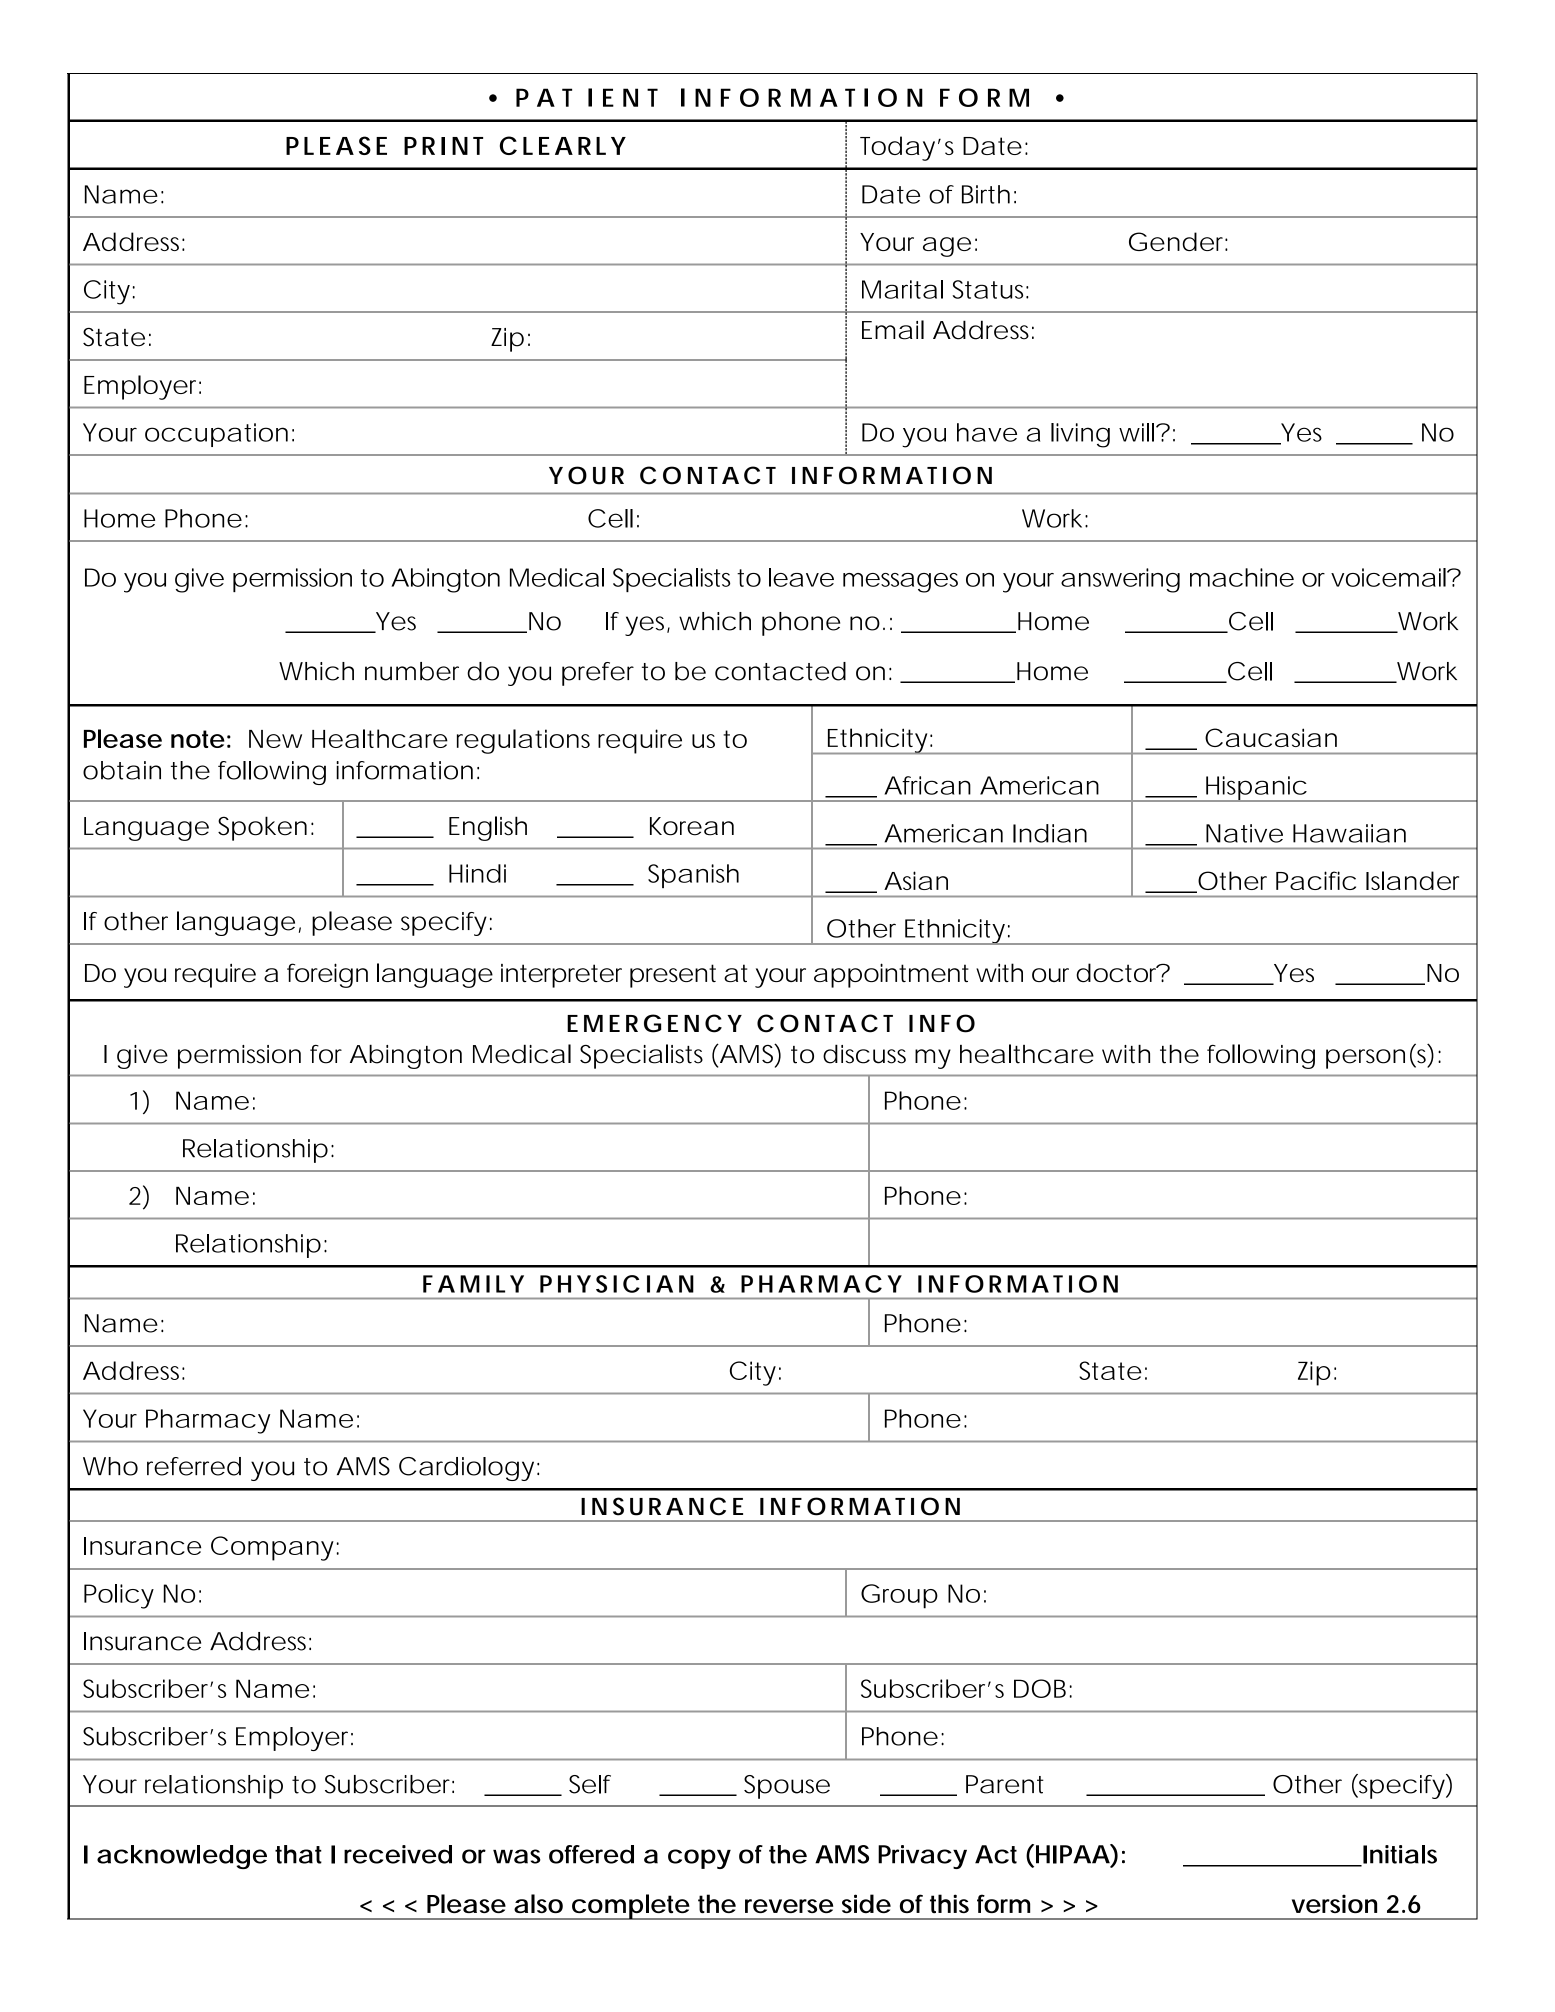  What do you see at coordinates (561, 976) in the page?
I see `interpreter` at bounding box center [561, 976].
